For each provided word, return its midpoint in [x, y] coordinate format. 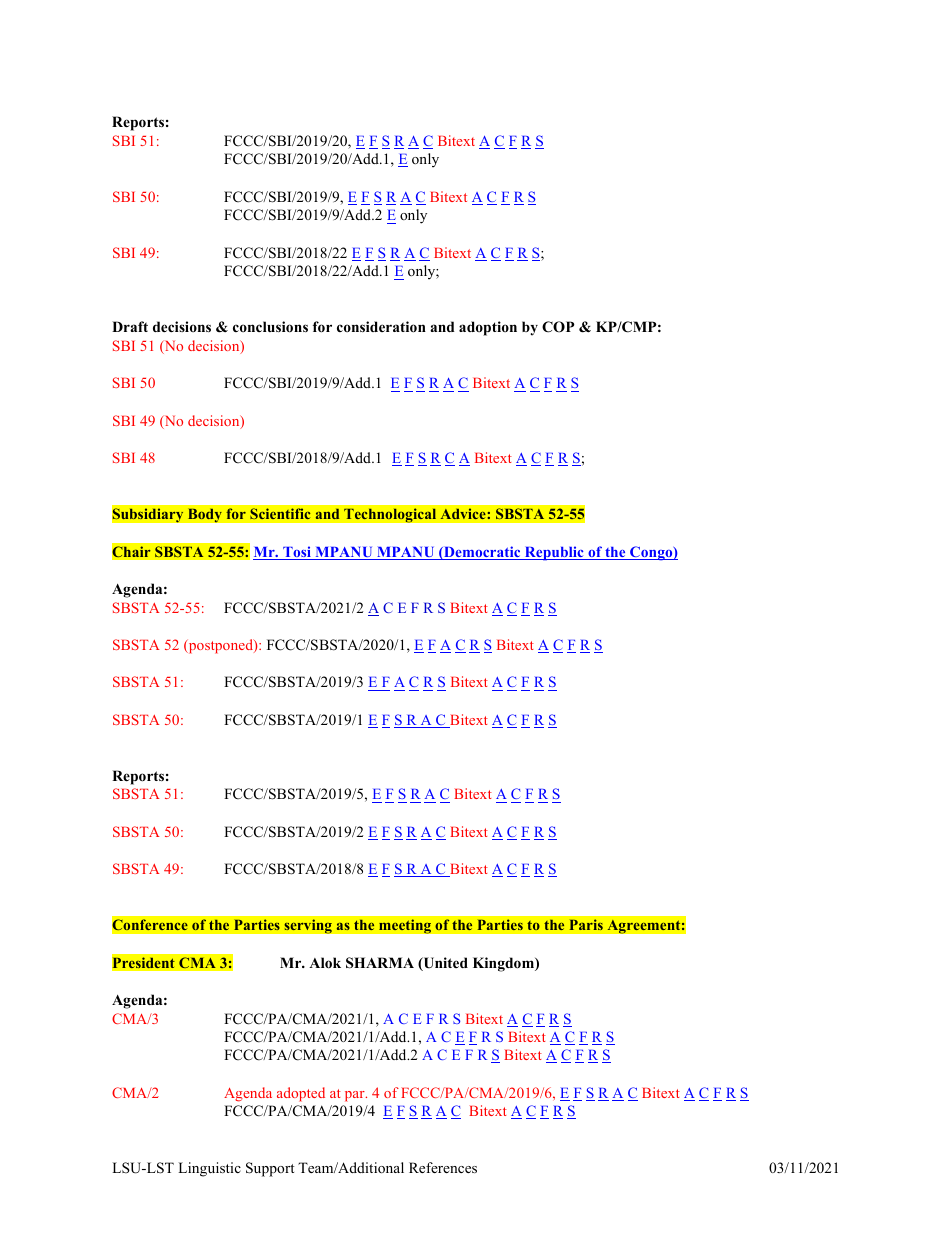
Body [204, 515]
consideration [381, 327]
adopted [301, 1094]
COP [558, 327]
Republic [554, 553]
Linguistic [209, 1169]
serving [308, 926]
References [443, 1167]
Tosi [297, 553]
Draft [130, 326]
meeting [405, 926]
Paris [586, 924]
